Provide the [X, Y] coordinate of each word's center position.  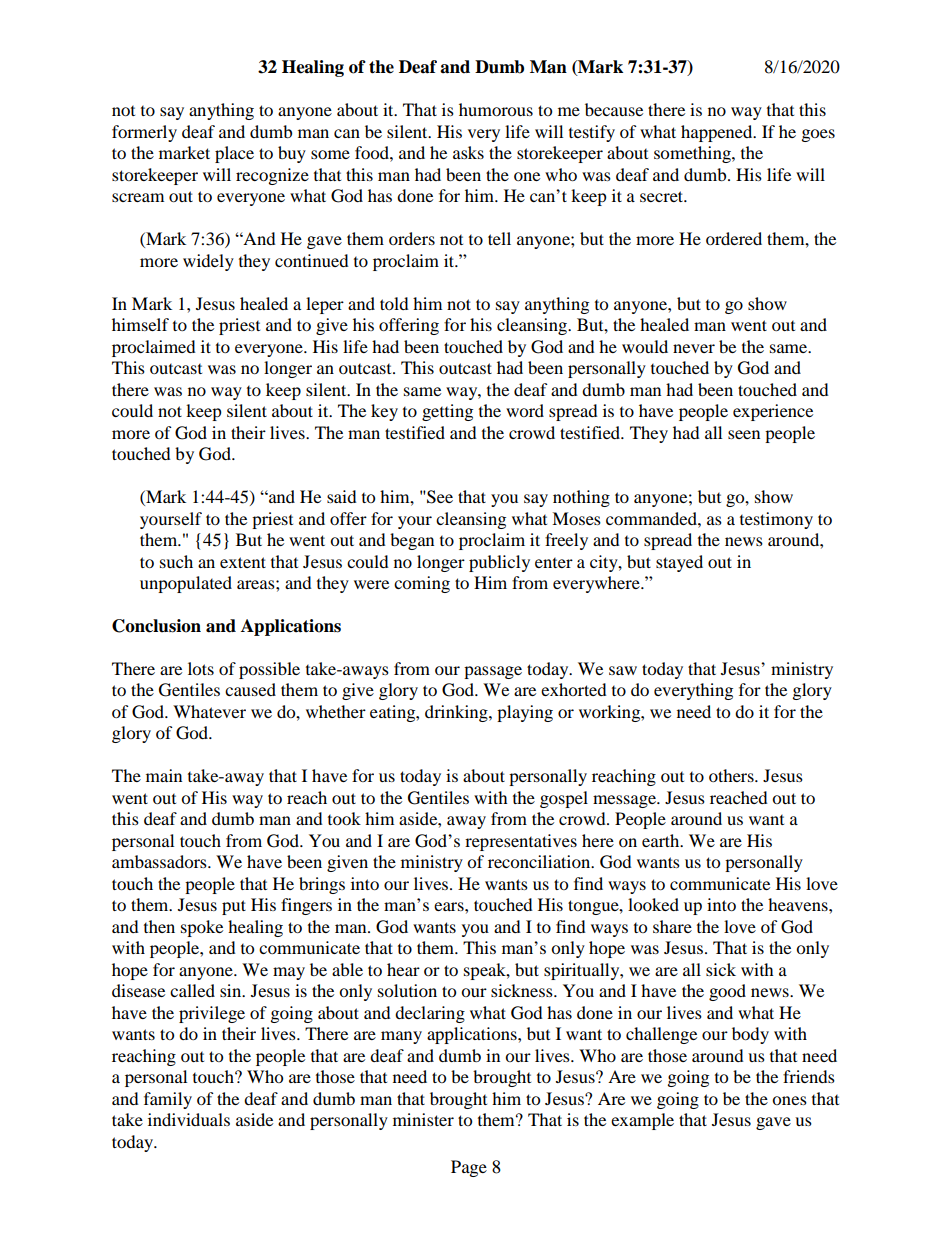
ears [450, 906]
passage [493, 672]
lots [201, 668]
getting [447, 412]
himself [140, 324]
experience [773, 412]
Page [469, 1168]
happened [718, 133]
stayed [679, 563]
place [234, 154]
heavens [799, 904]
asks [468, 152]
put [234, 907]
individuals [189, 1119]
